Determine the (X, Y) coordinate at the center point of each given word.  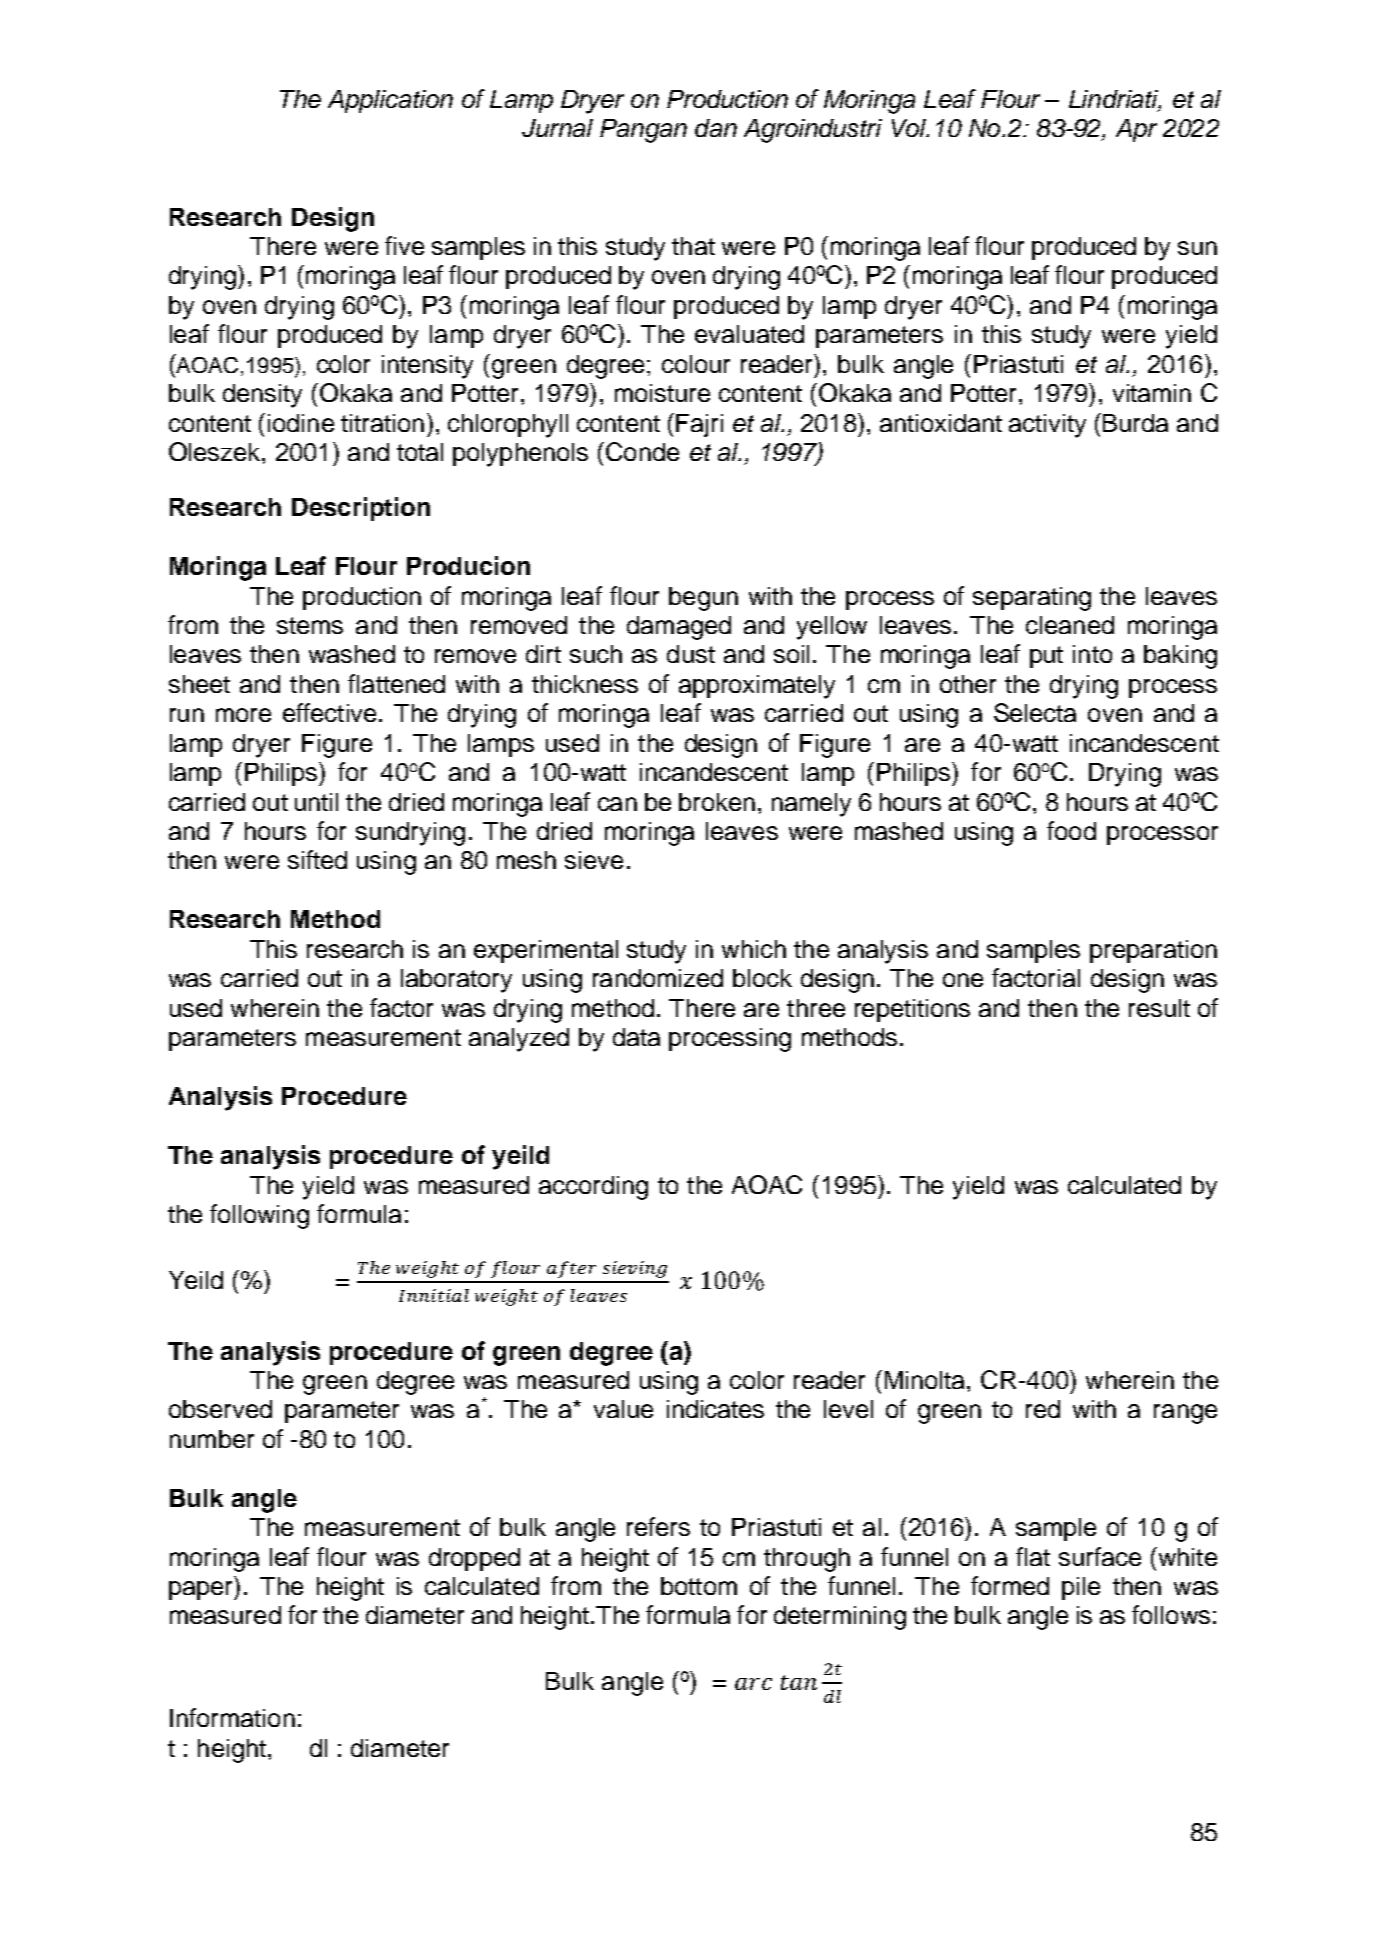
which (754, 949)
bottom (699, 1586)
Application (390, 101)
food (1071, 830)
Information (232, 1717)
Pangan (643, 131)
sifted (317, 859)
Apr (1136, 130)
